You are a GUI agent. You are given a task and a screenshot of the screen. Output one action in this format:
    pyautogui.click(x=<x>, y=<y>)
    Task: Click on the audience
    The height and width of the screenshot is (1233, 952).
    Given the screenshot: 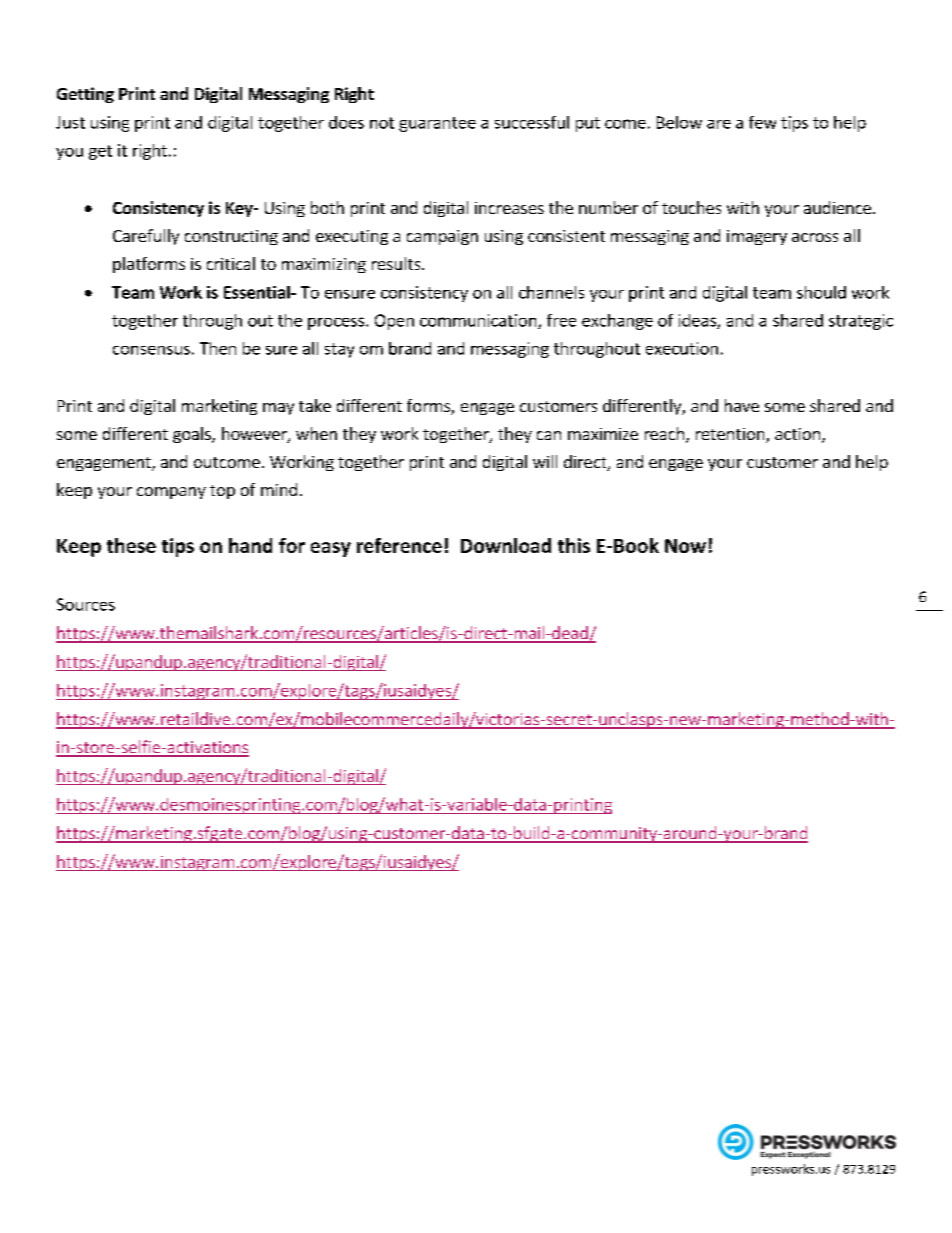 What is the action you would take?
    pyautogui.click(x=837, y=207)
